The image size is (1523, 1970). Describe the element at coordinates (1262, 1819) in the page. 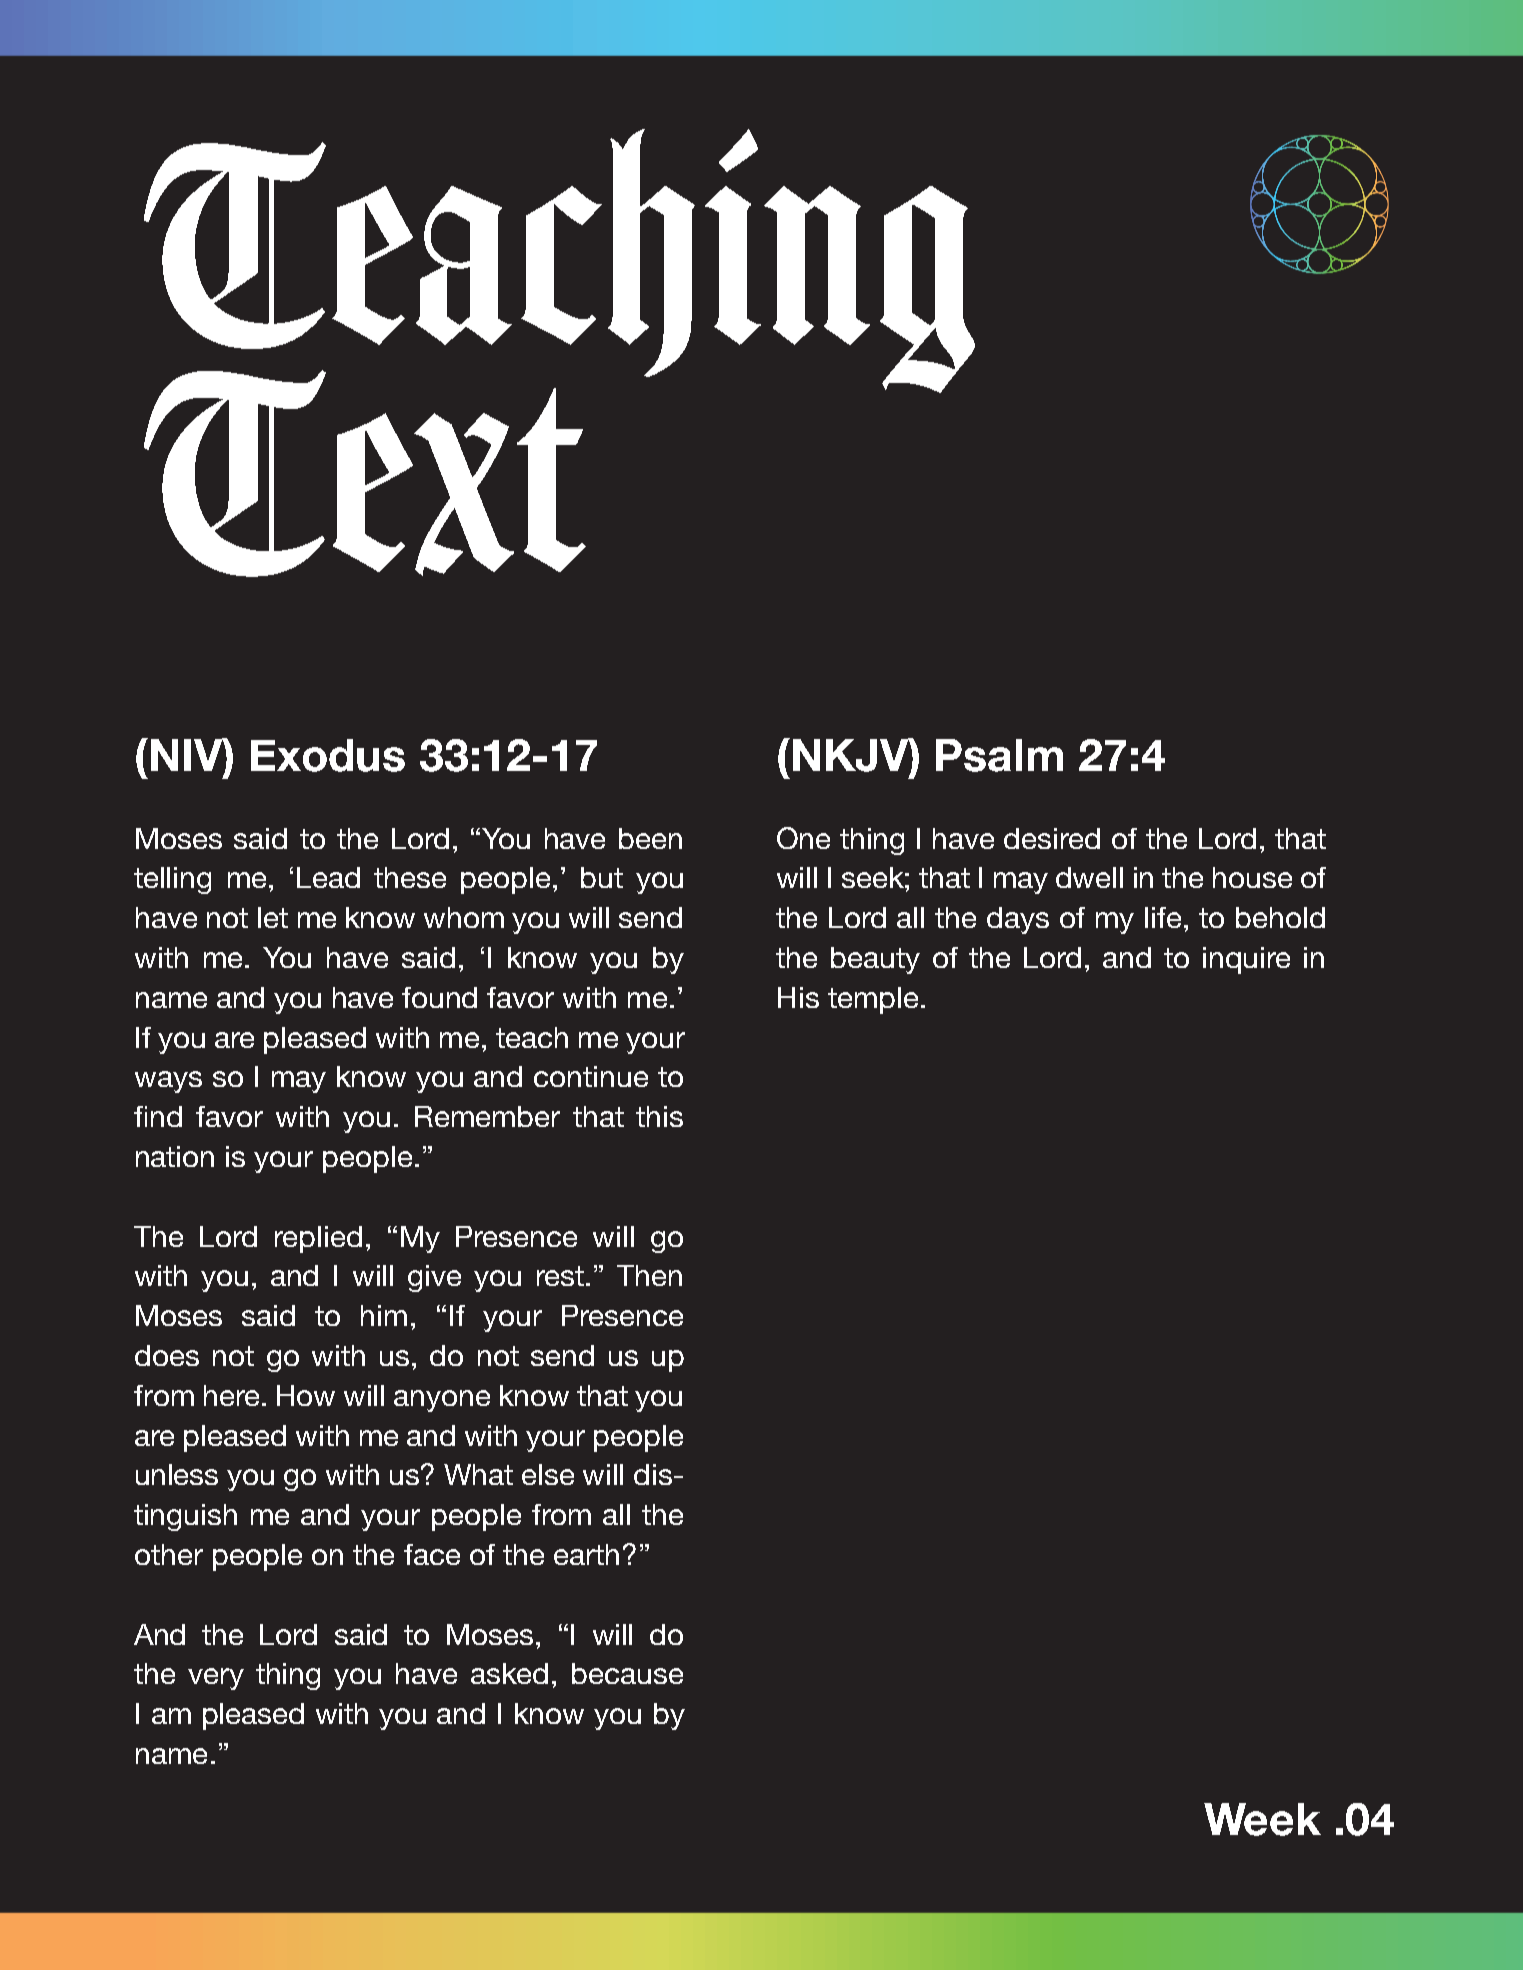

I see `Week` at that location.
